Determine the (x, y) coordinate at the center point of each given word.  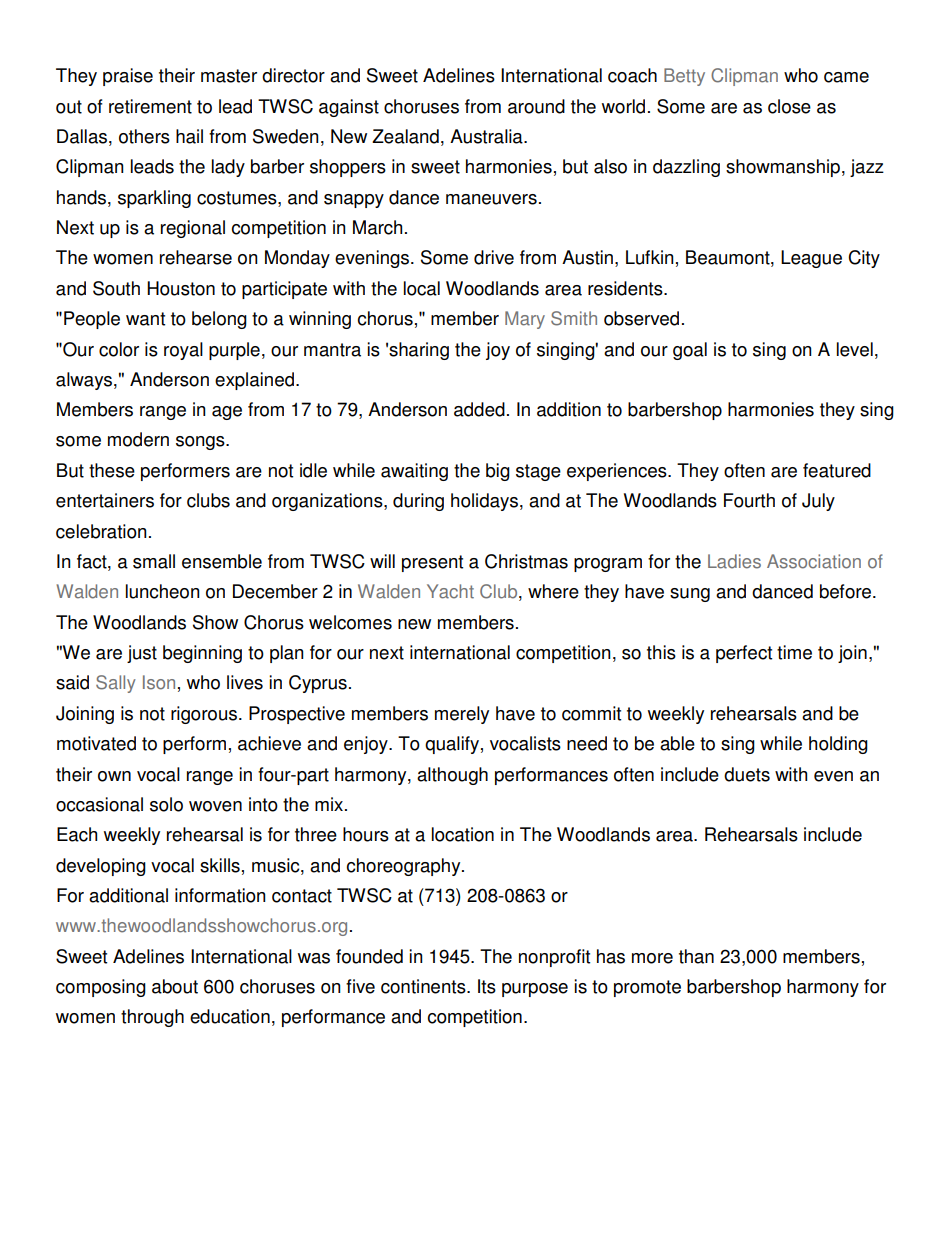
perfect (744, 654)
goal (690, 351)
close (789, 106)
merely (462, 715)
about (175, 986)
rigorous (205, 715)
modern (138, 439)
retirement (150, 106)
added (479, 409)
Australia (487, 136)
